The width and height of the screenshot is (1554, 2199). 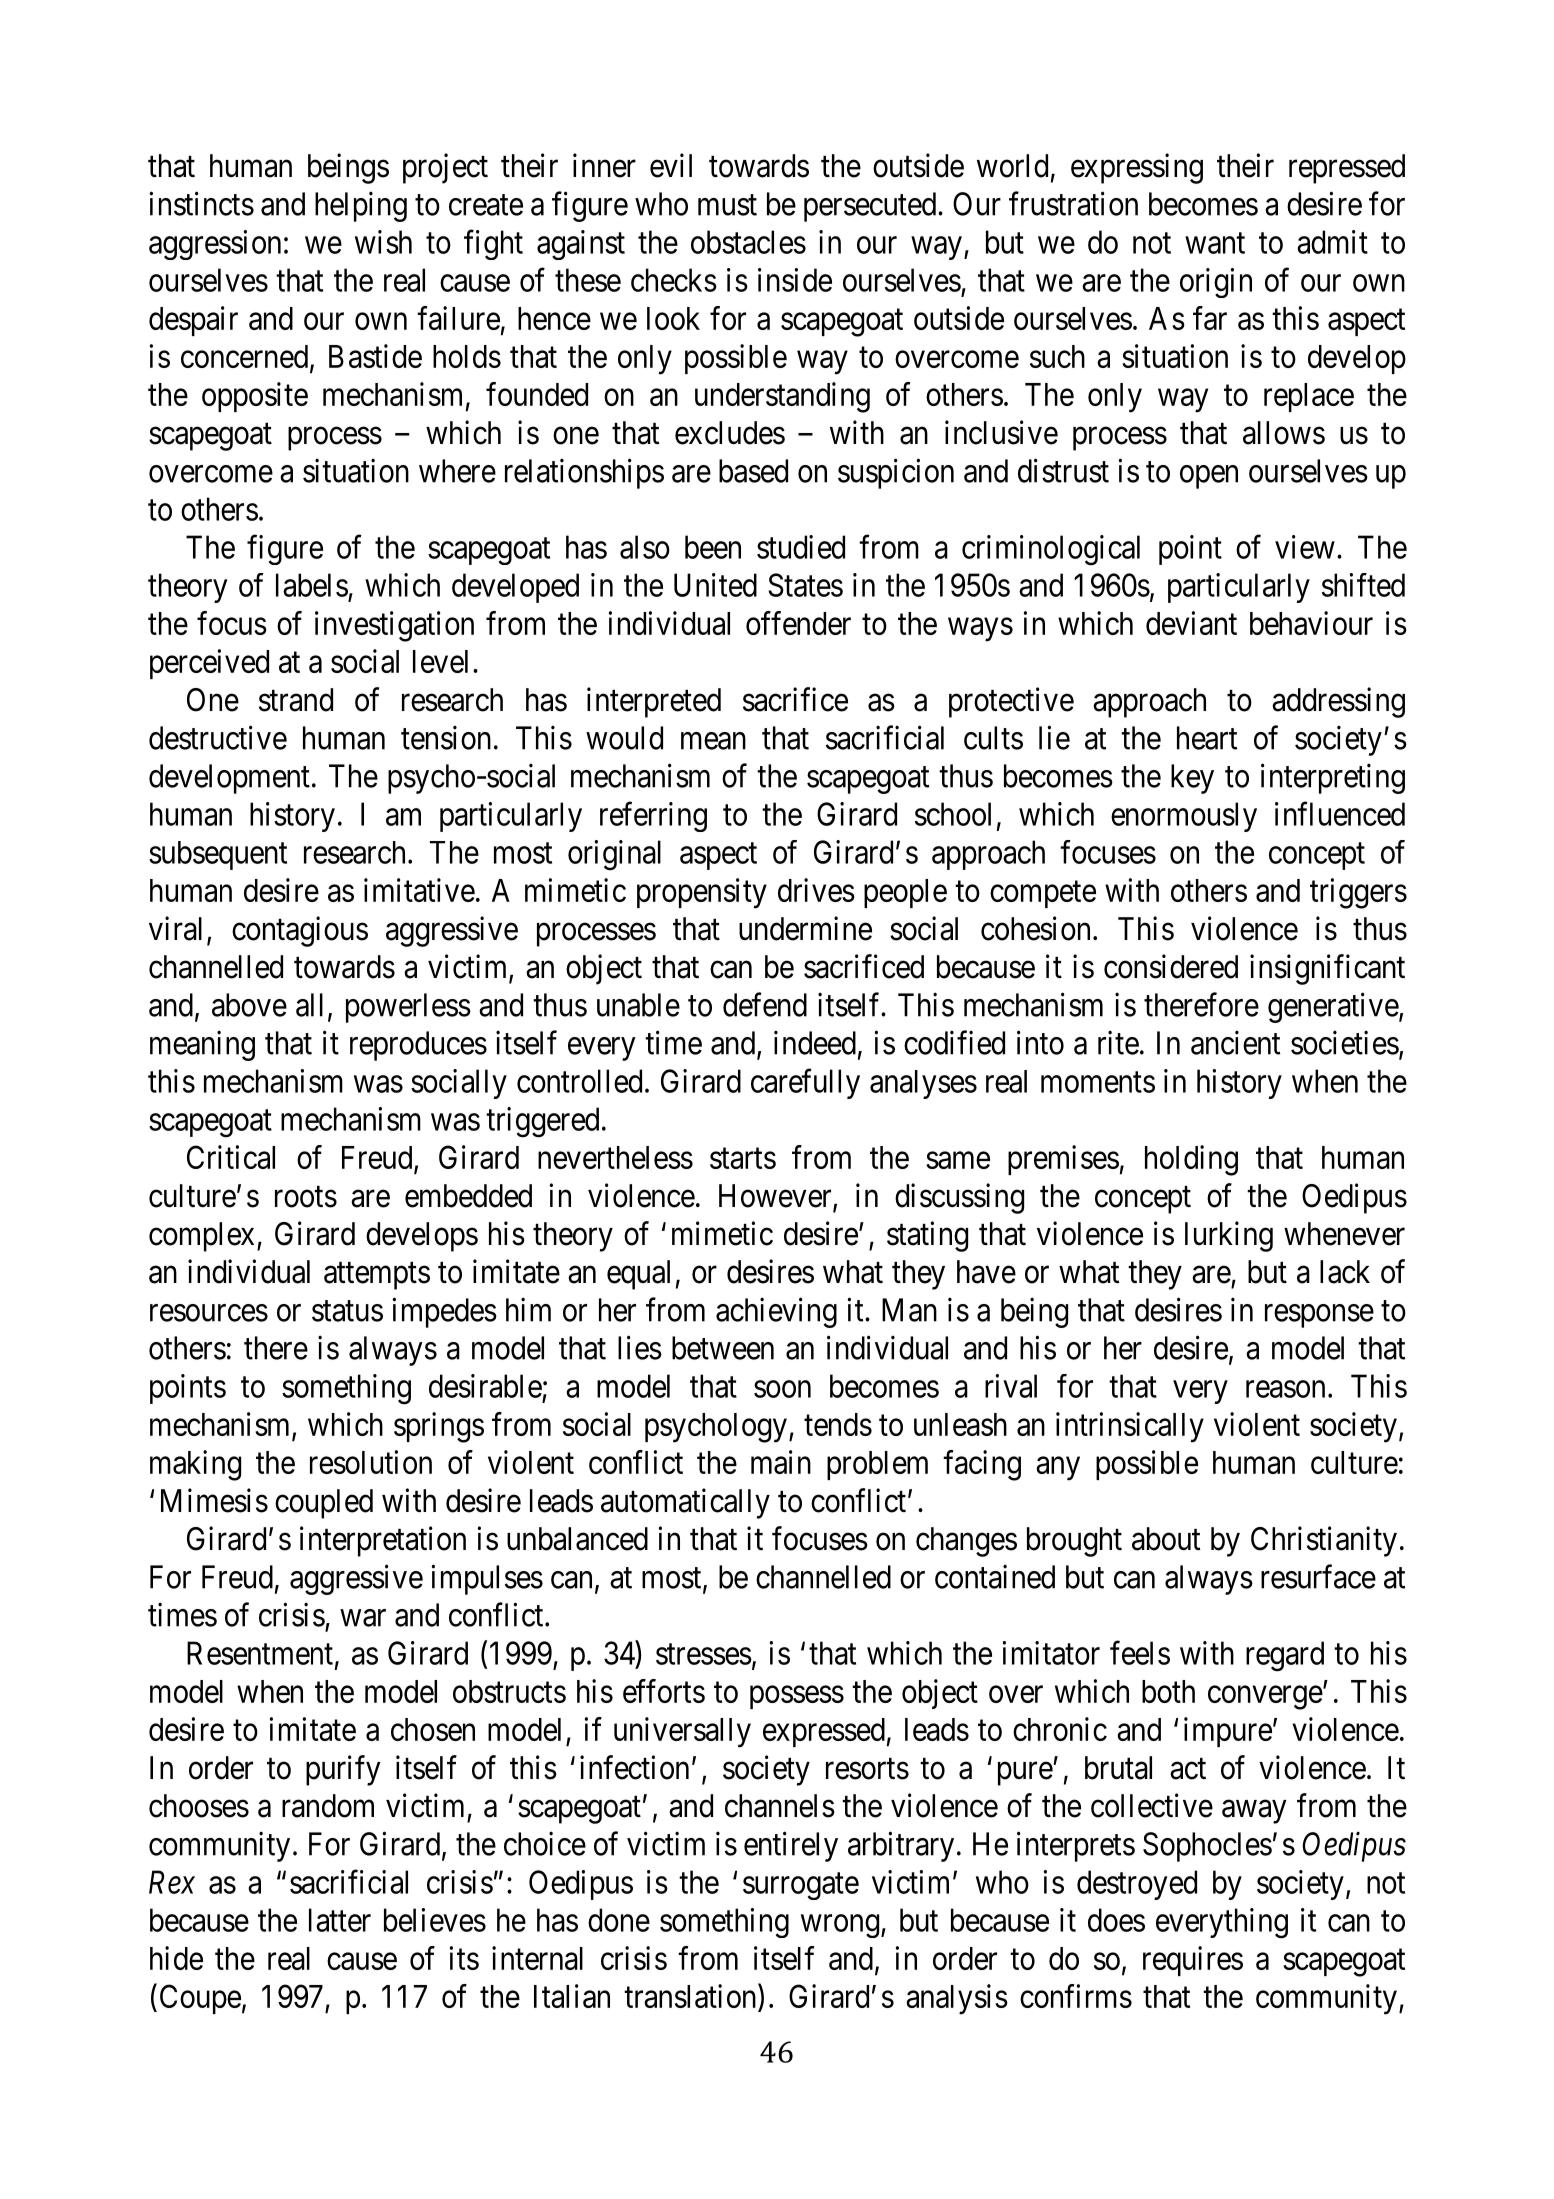 I want to click on want, so click(x=1215, y=243).
